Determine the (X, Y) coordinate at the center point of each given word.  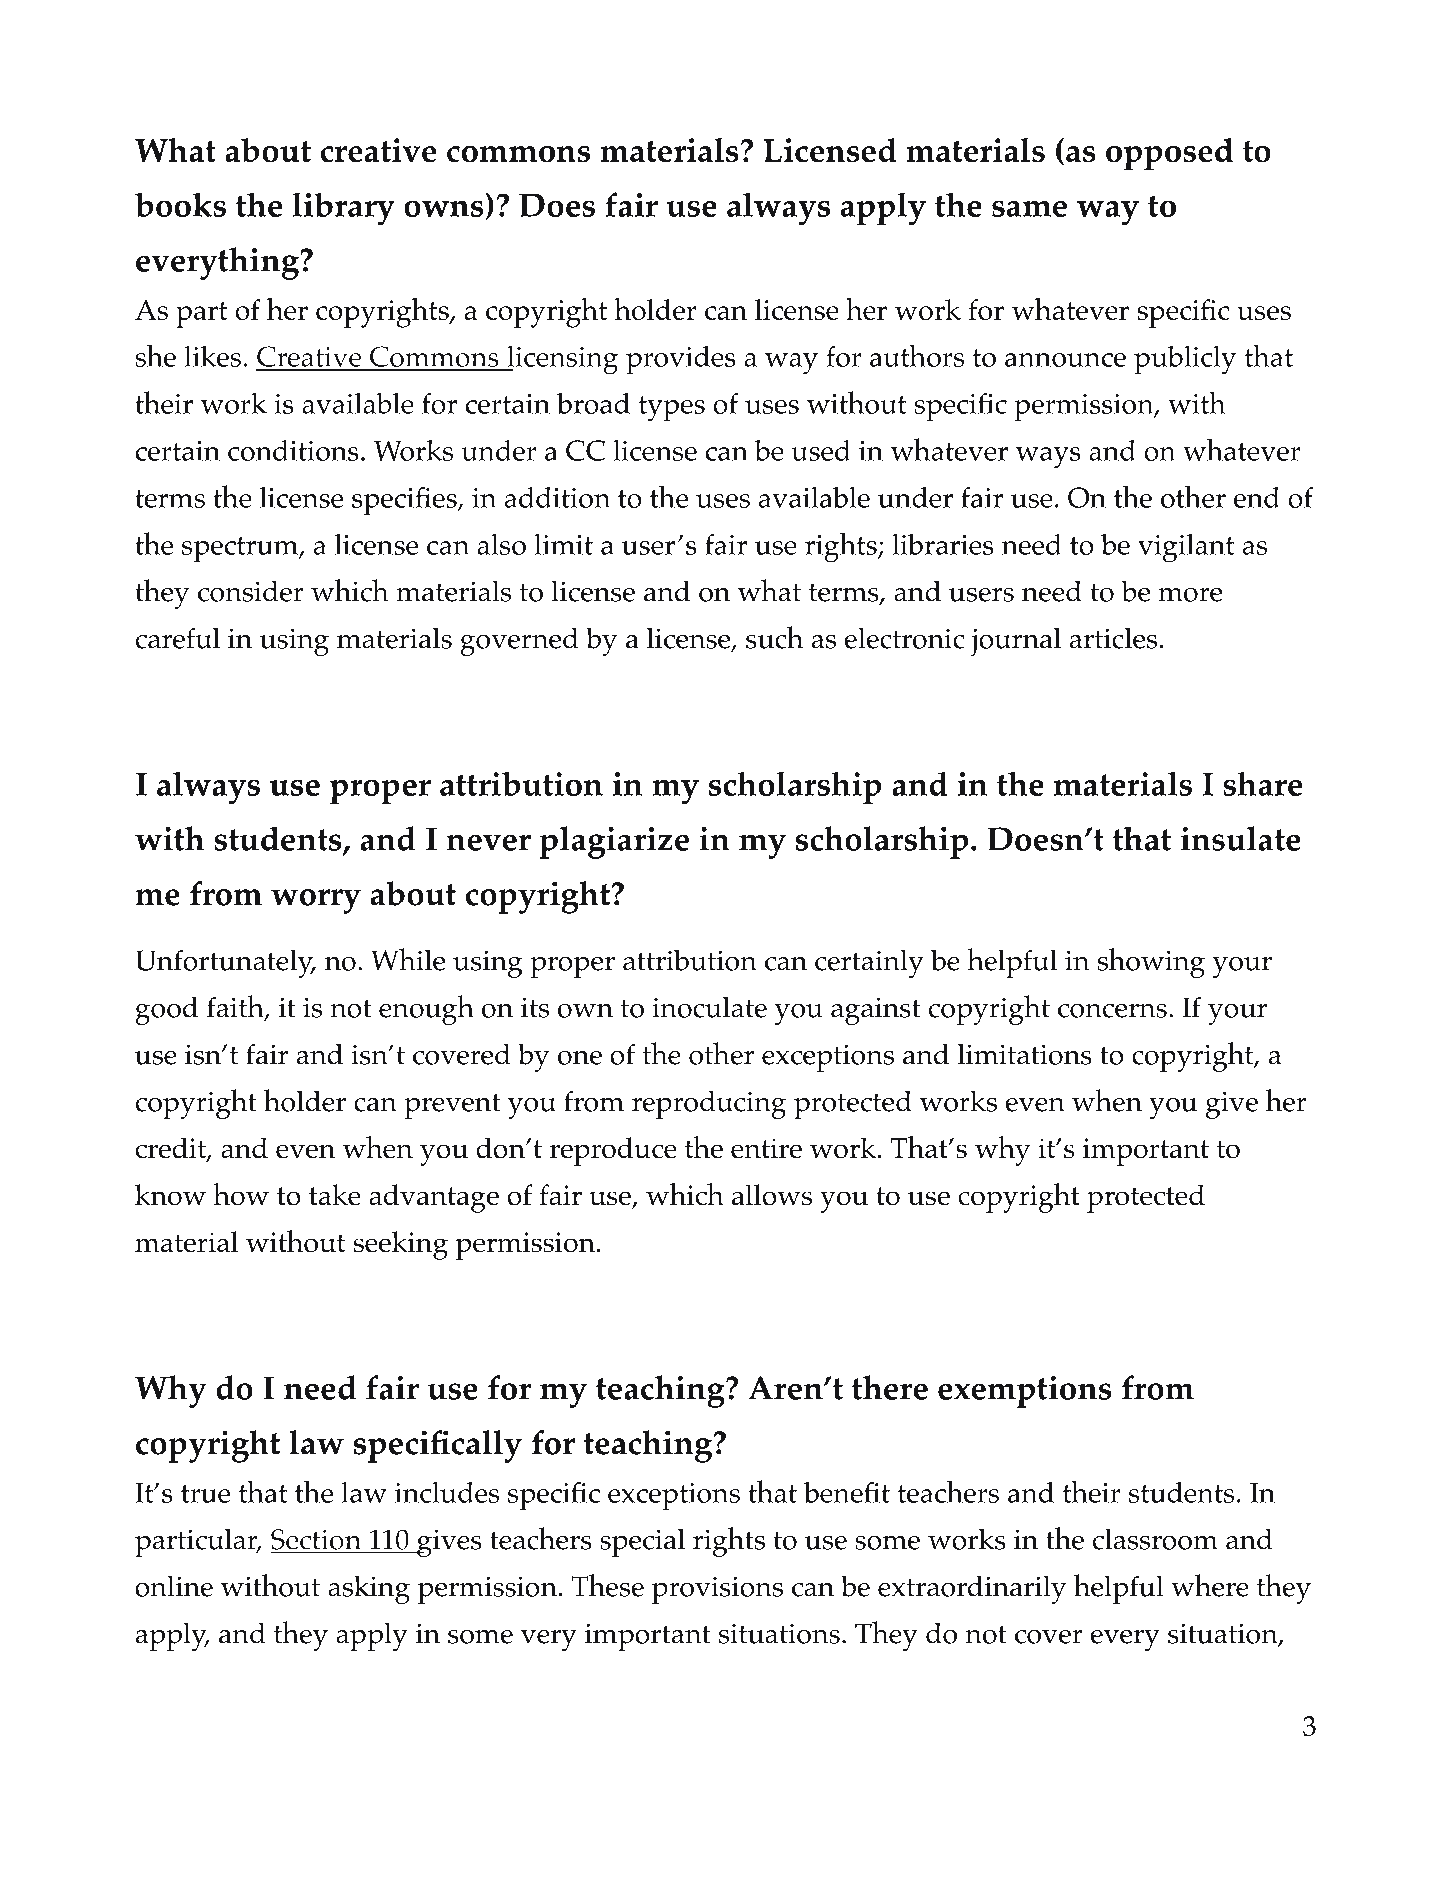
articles (1113, 638)
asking (369, 1589)
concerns (1112, 1010)
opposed (1169, 154)
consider (251, 591)
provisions (717, 1590)
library (343, 208)
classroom (1155, 1539)
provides (681, 360)
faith (236, 1007)
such (774, 637)
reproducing (709, 1104)
